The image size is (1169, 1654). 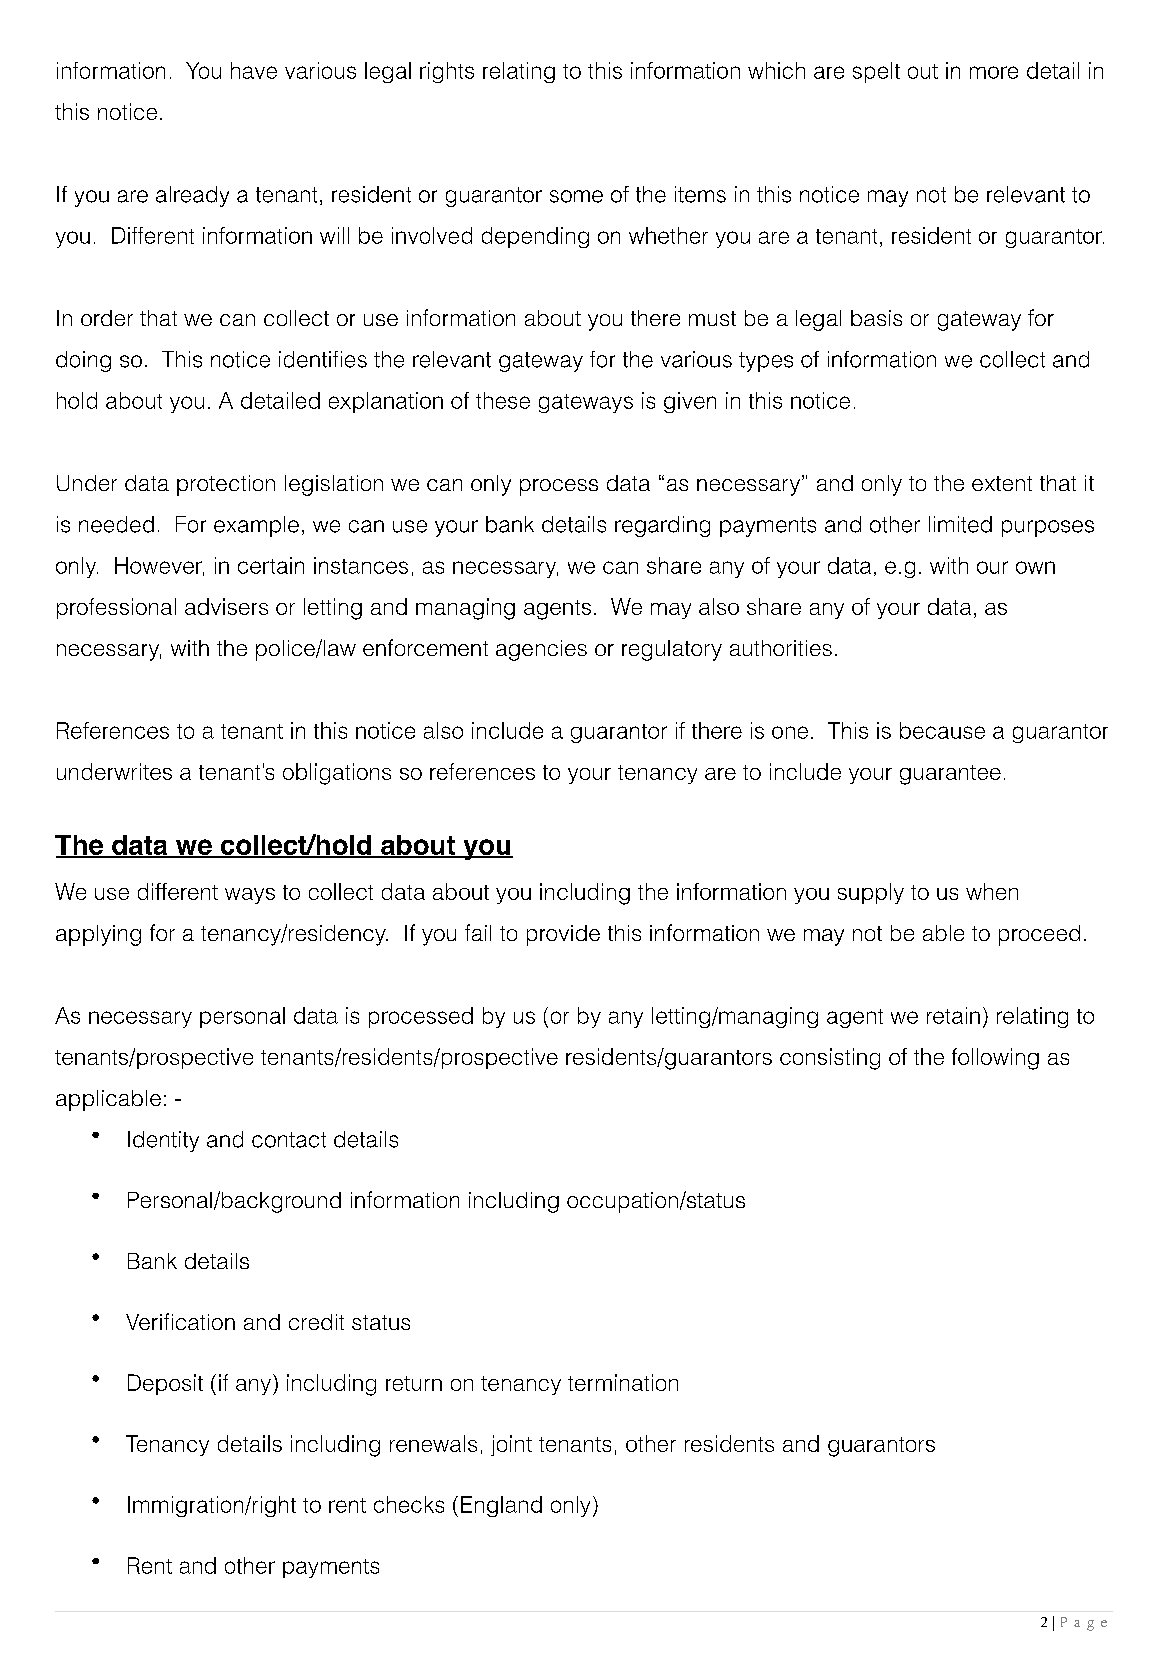 I want to click on have, so click(x=254, y=70).
